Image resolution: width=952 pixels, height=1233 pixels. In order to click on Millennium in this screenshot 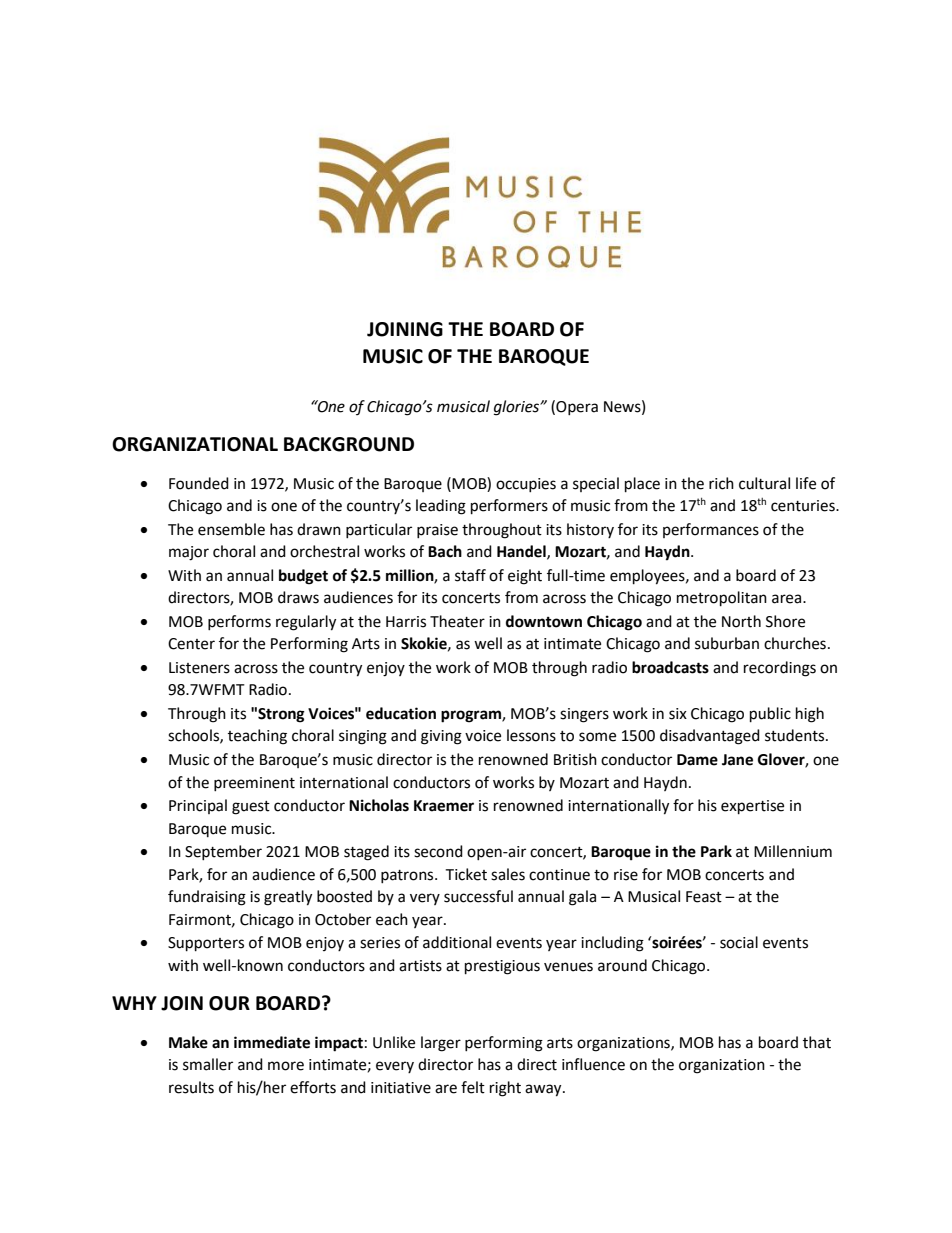, I will do `click(793, 851)`.
